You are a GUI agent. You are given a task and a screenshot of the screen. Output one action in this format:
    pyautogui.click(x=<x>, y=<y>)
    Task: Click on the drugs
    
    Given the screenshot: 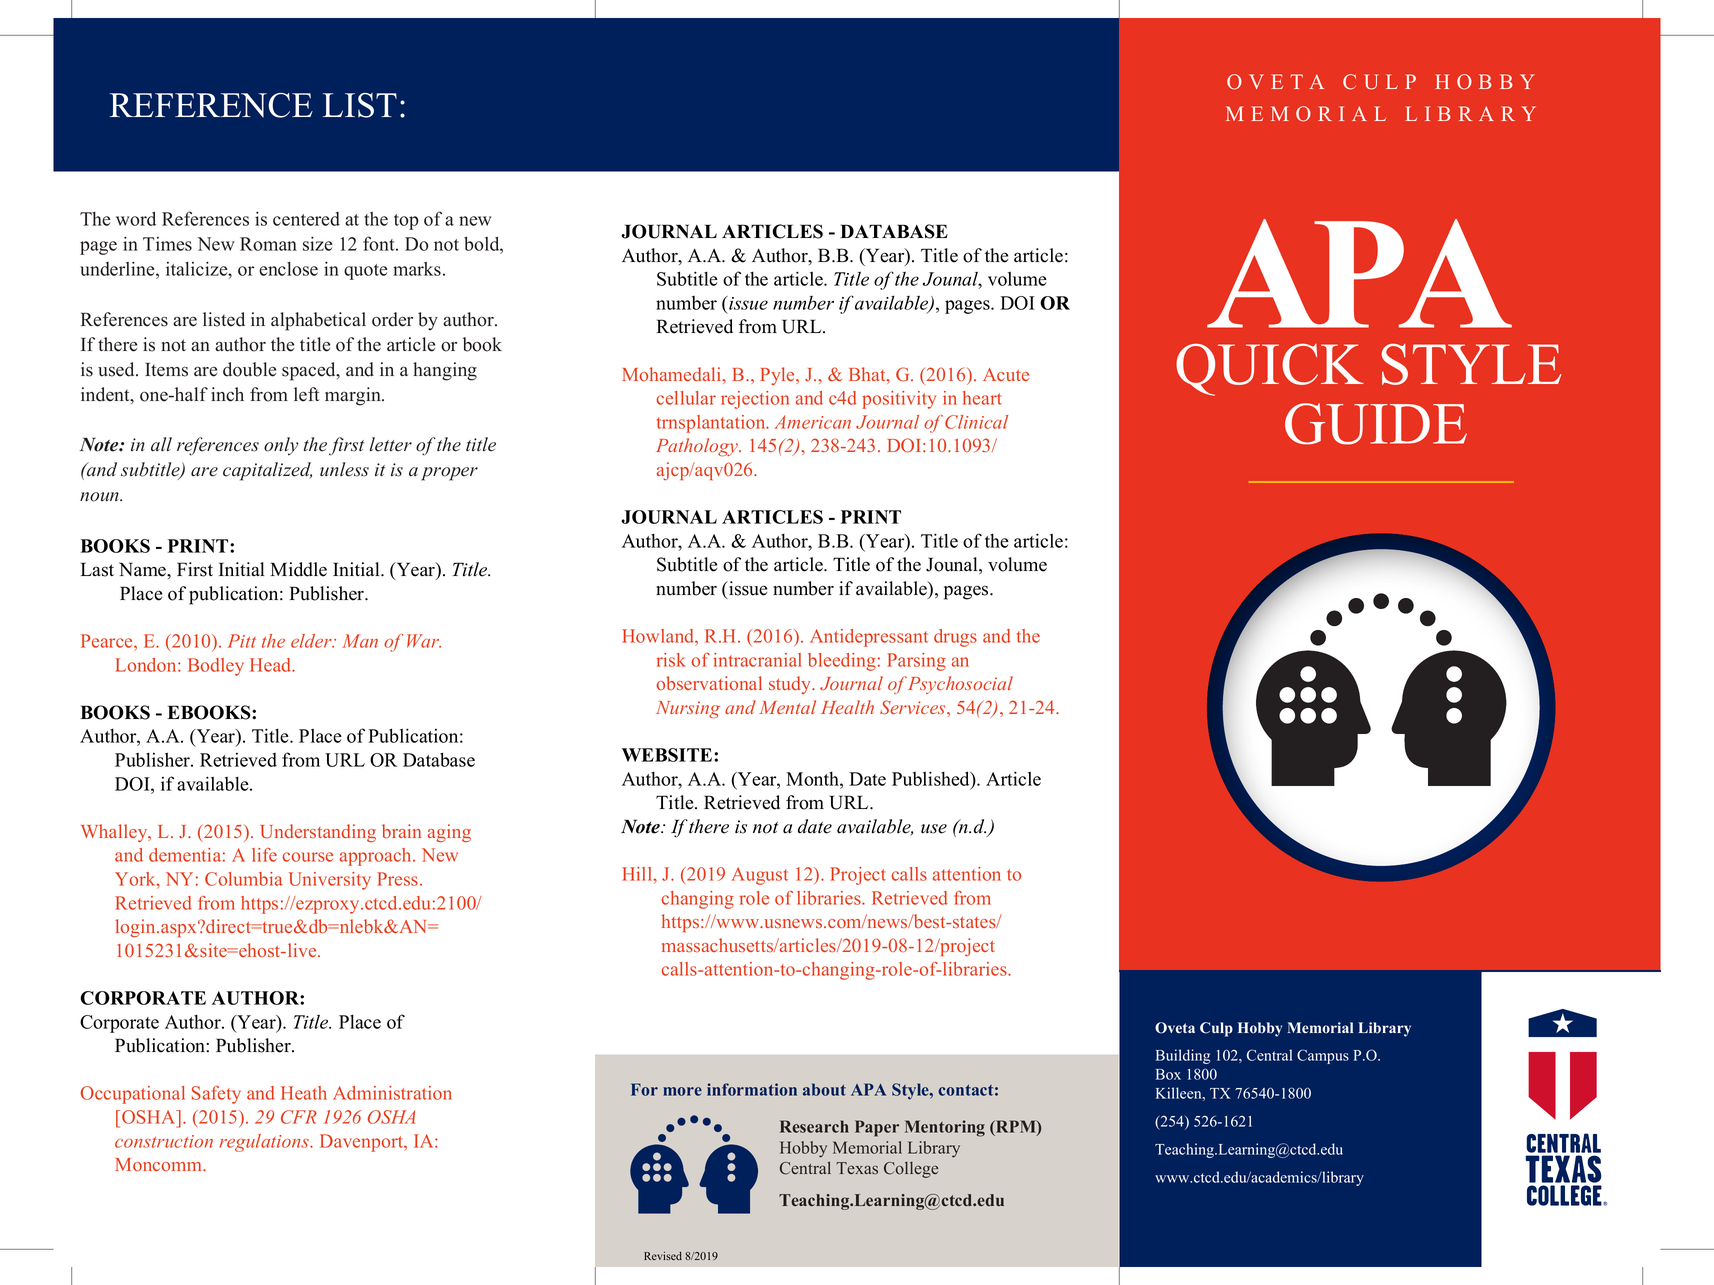 What is the action you would take?
    pyautogui.click(x=955, y=638)
